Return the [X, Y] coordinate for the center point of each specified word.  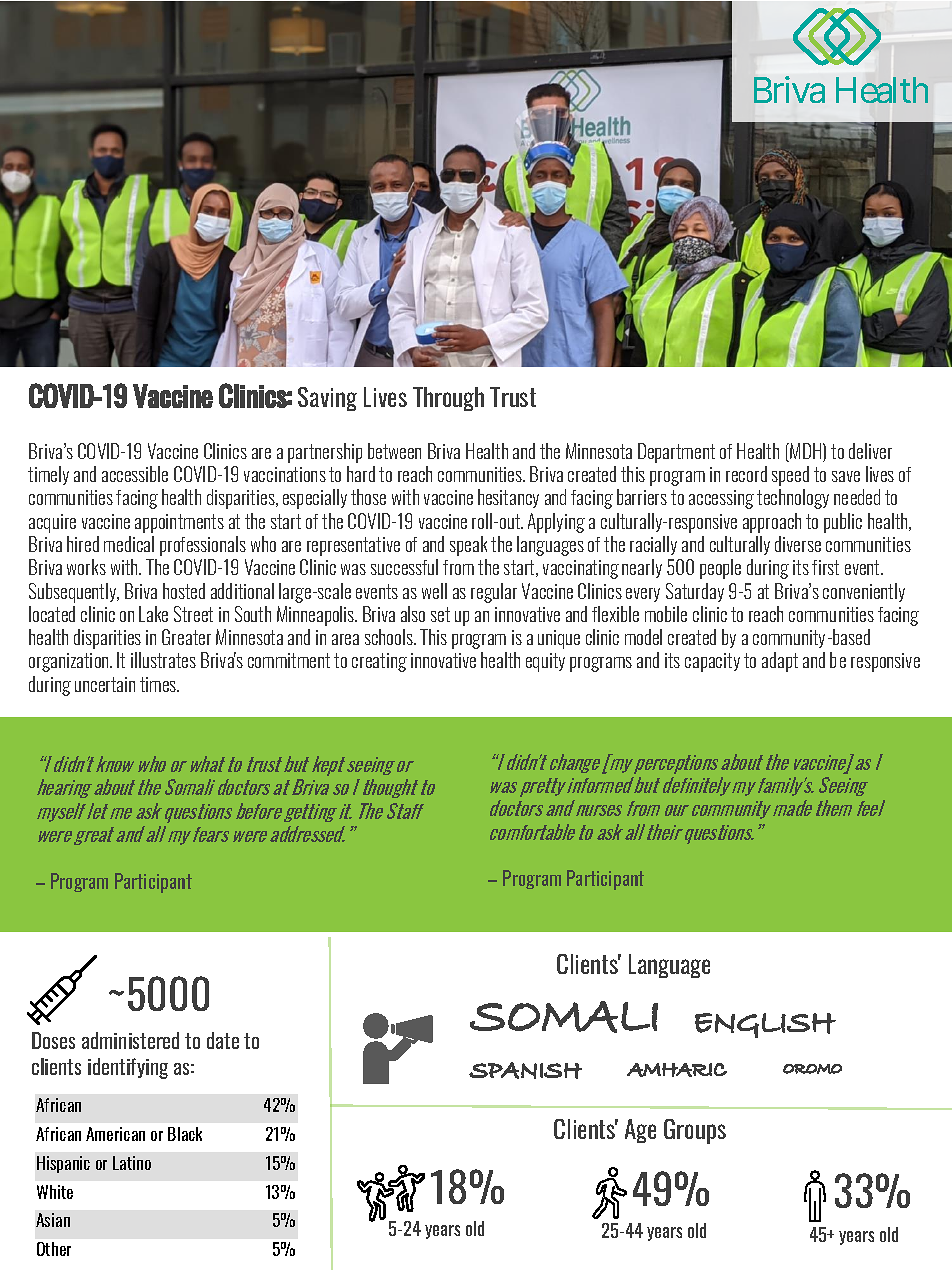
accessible [135, 474]
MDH [806, 452]
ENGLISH [765, 1025]
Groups [695, 1131]
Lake [153, 614]
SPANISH [525, 1070]
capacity [712, 662]
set [440, 614]
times [159, 684]
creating [379, 662]
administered [130, 1040]
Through [448, 399]
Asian [53, 1220]
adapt [780, 662]
